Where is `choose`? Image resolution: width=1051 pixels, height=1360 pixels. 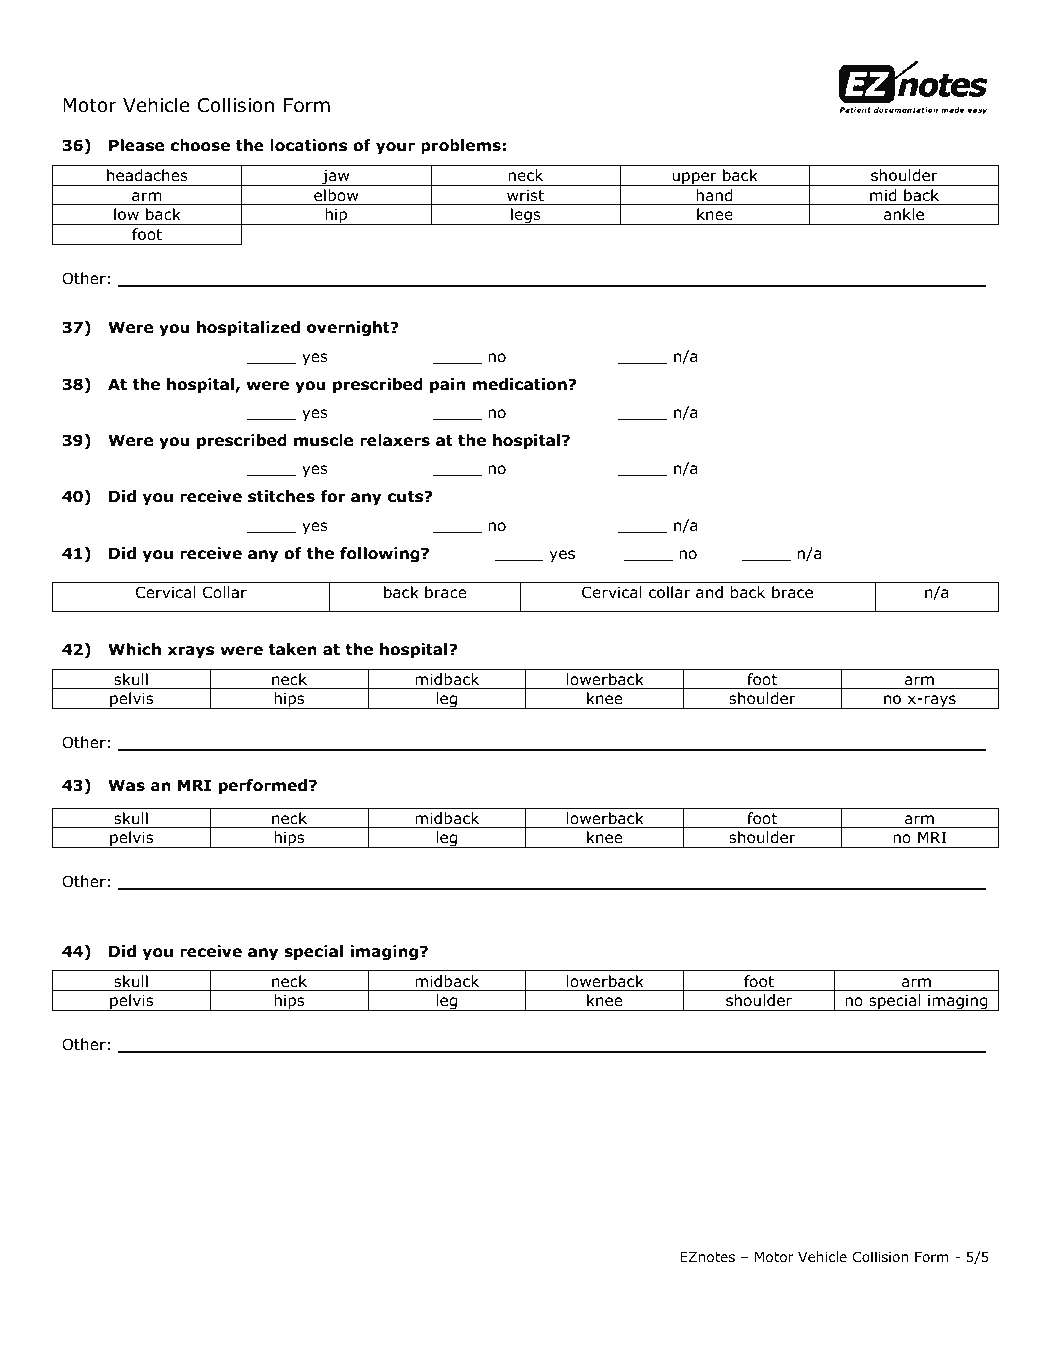 choose is located at coordinates (200, 145).
